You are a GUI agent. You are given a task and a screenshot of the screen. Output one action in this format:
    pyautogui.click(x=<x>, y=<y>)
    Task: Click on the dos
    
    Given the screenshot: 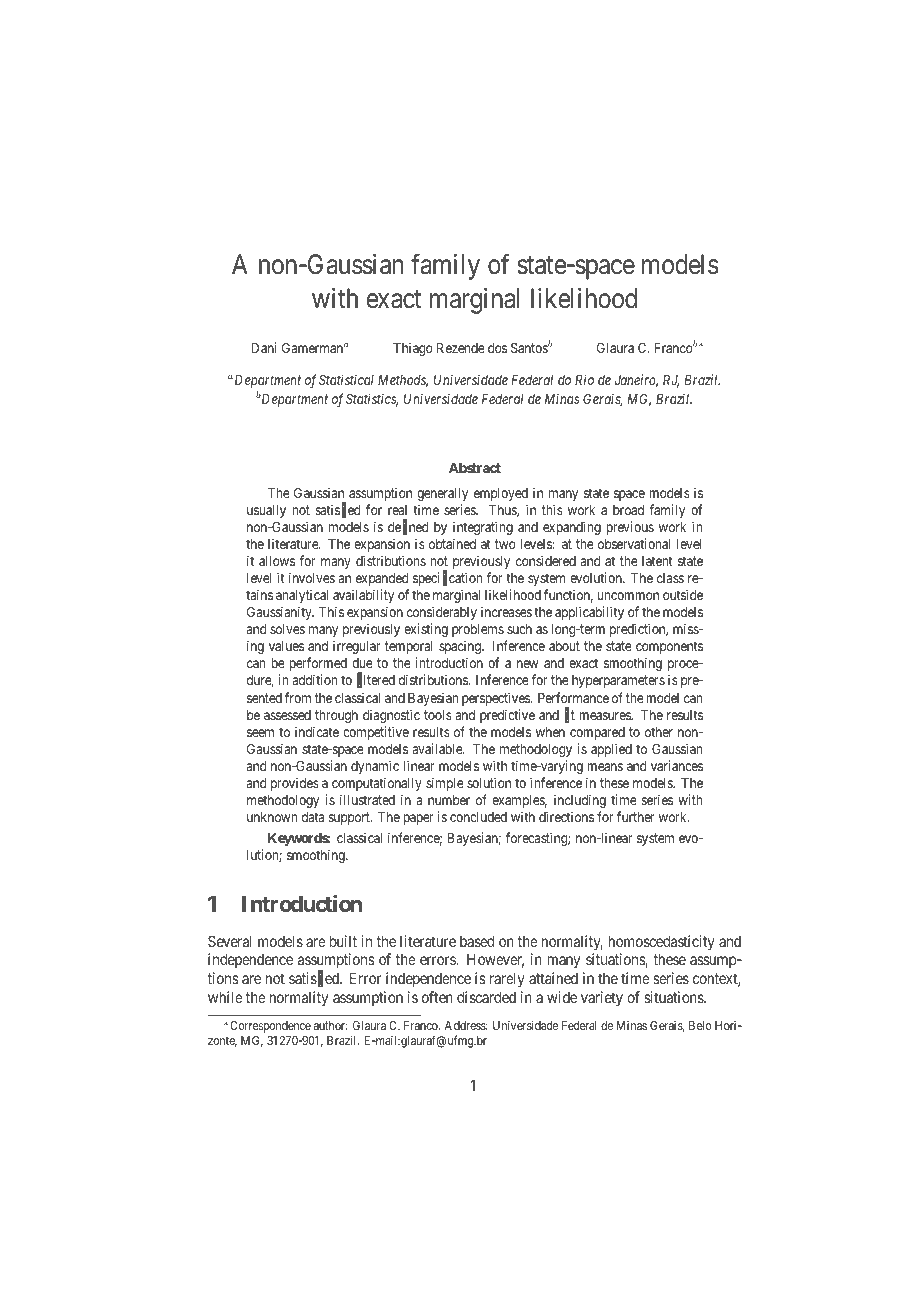 What is the action you would take?
    pyautogui.click(x=497, y=348)
